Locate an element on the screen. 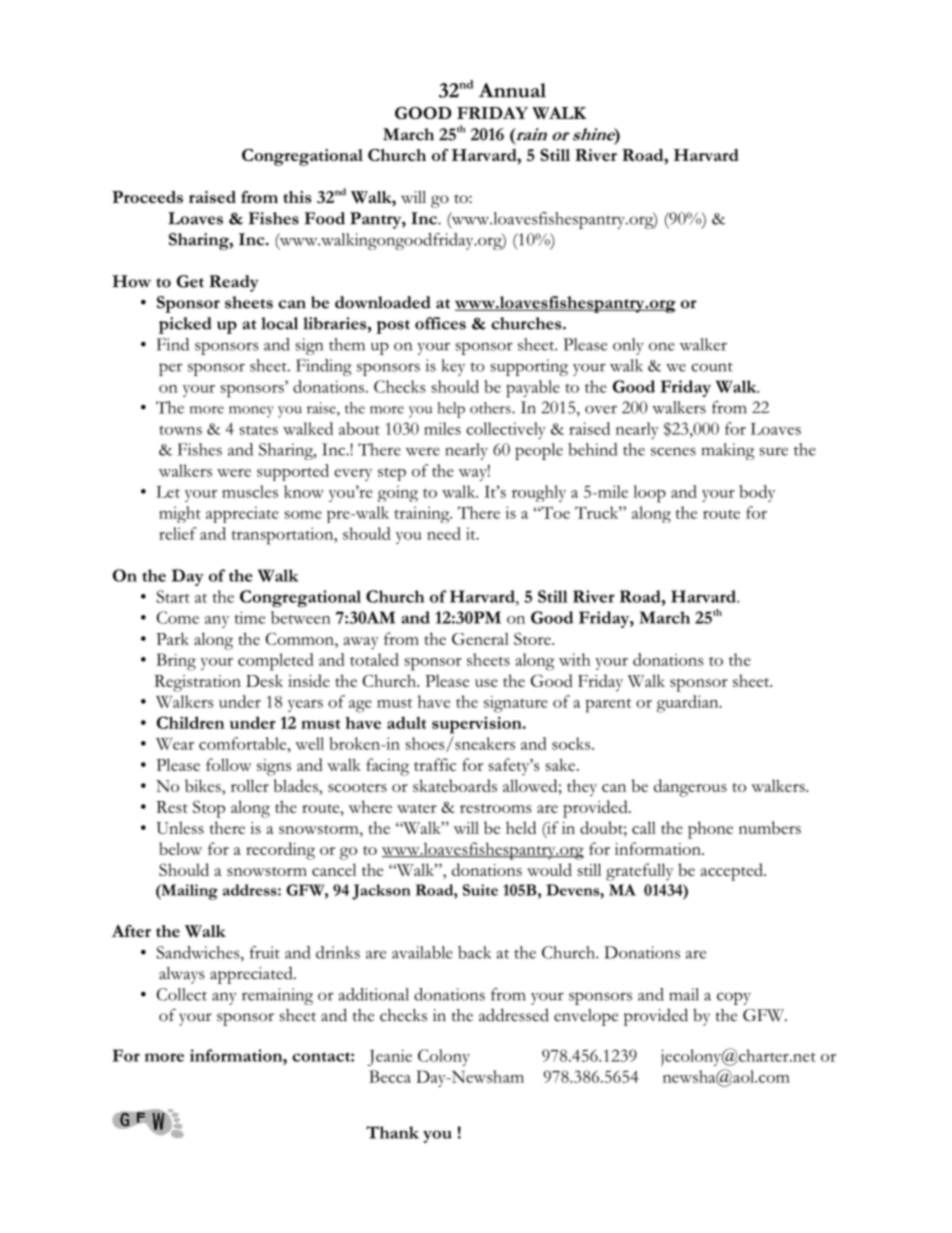 The height and width of the screenshot is (1233, 952). Children is located at coordinates (190, 722).
